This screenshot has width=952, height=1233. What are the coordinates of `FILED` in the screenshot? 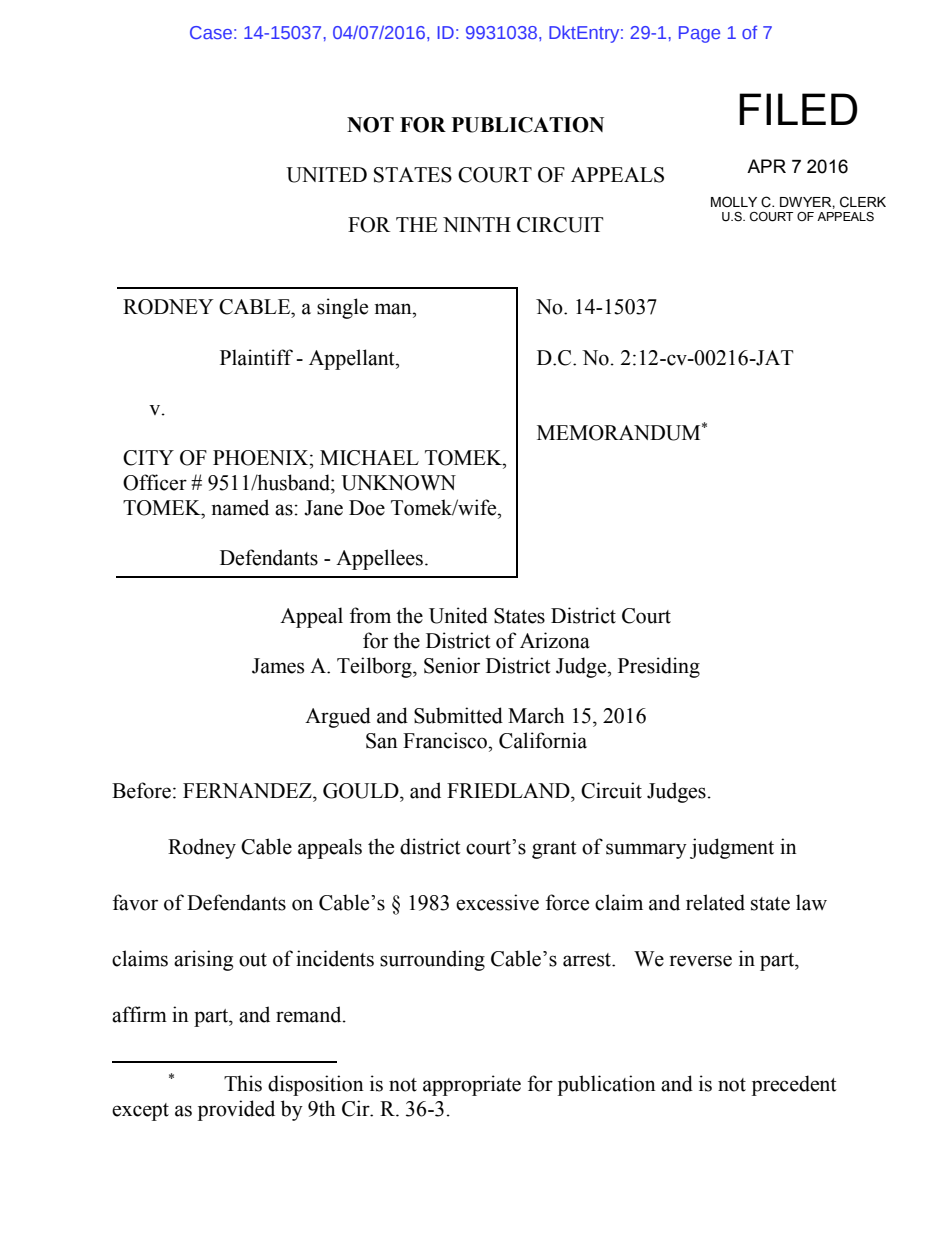 It's located at (798, 109).
